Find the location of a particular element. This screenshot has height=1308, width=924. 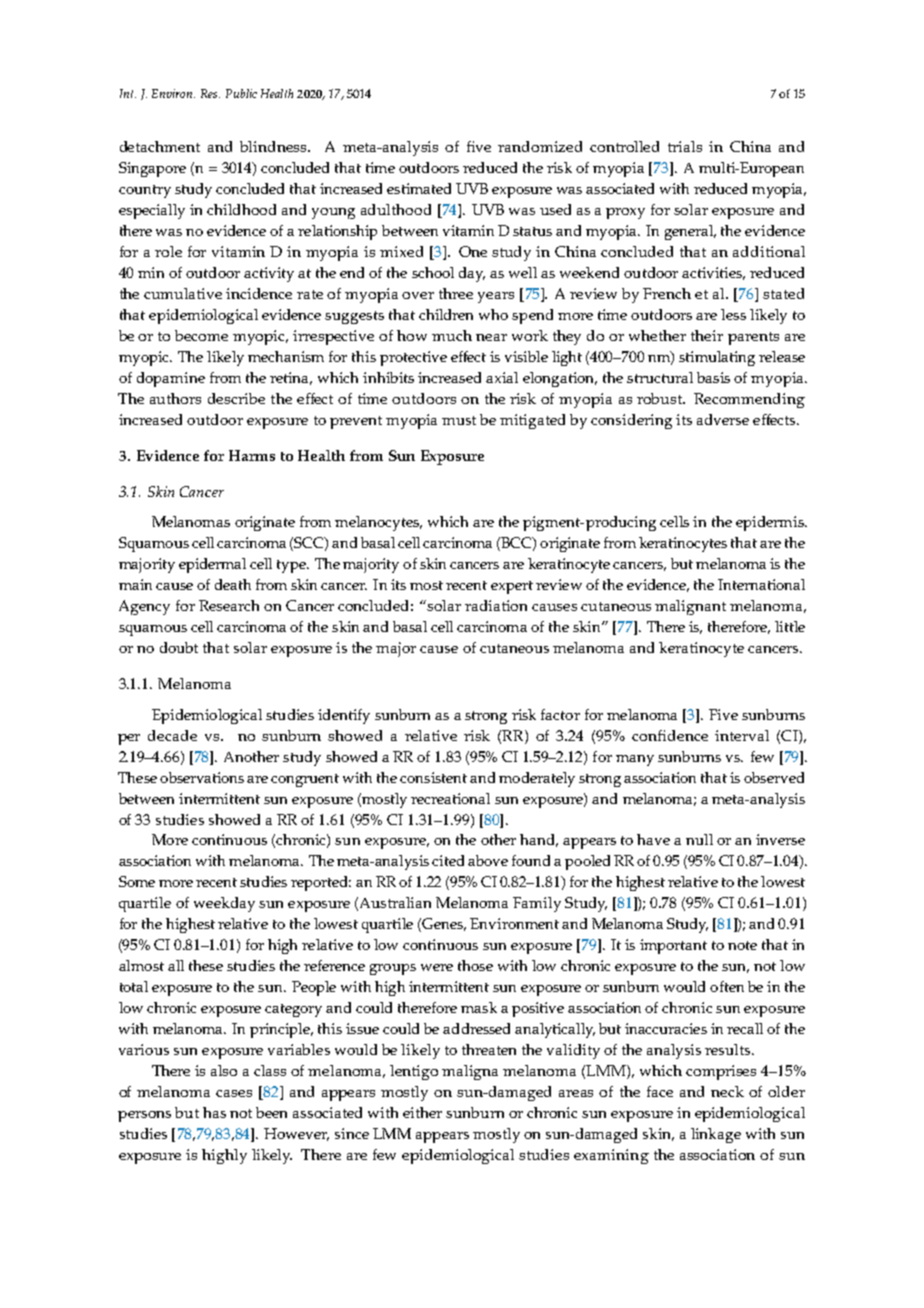

describe is located at coordinates (236, 398).
